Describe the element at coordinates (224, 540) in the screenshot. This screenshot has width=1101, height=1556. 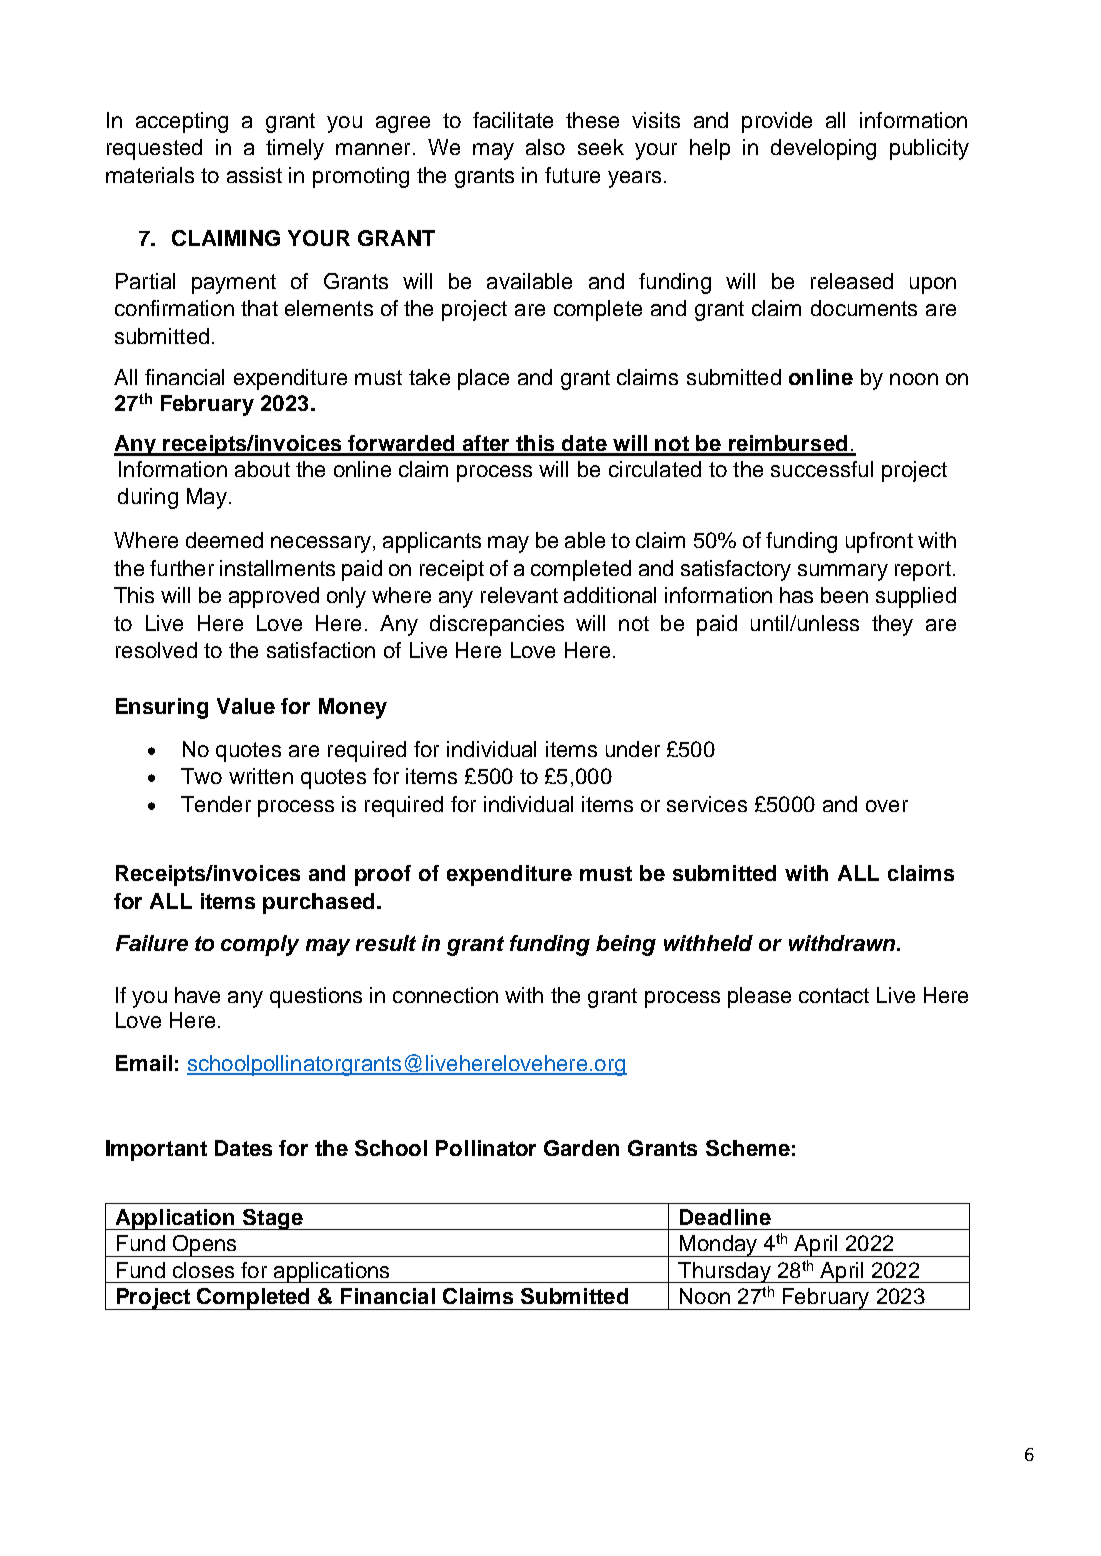
I see `deemed` at that location.
